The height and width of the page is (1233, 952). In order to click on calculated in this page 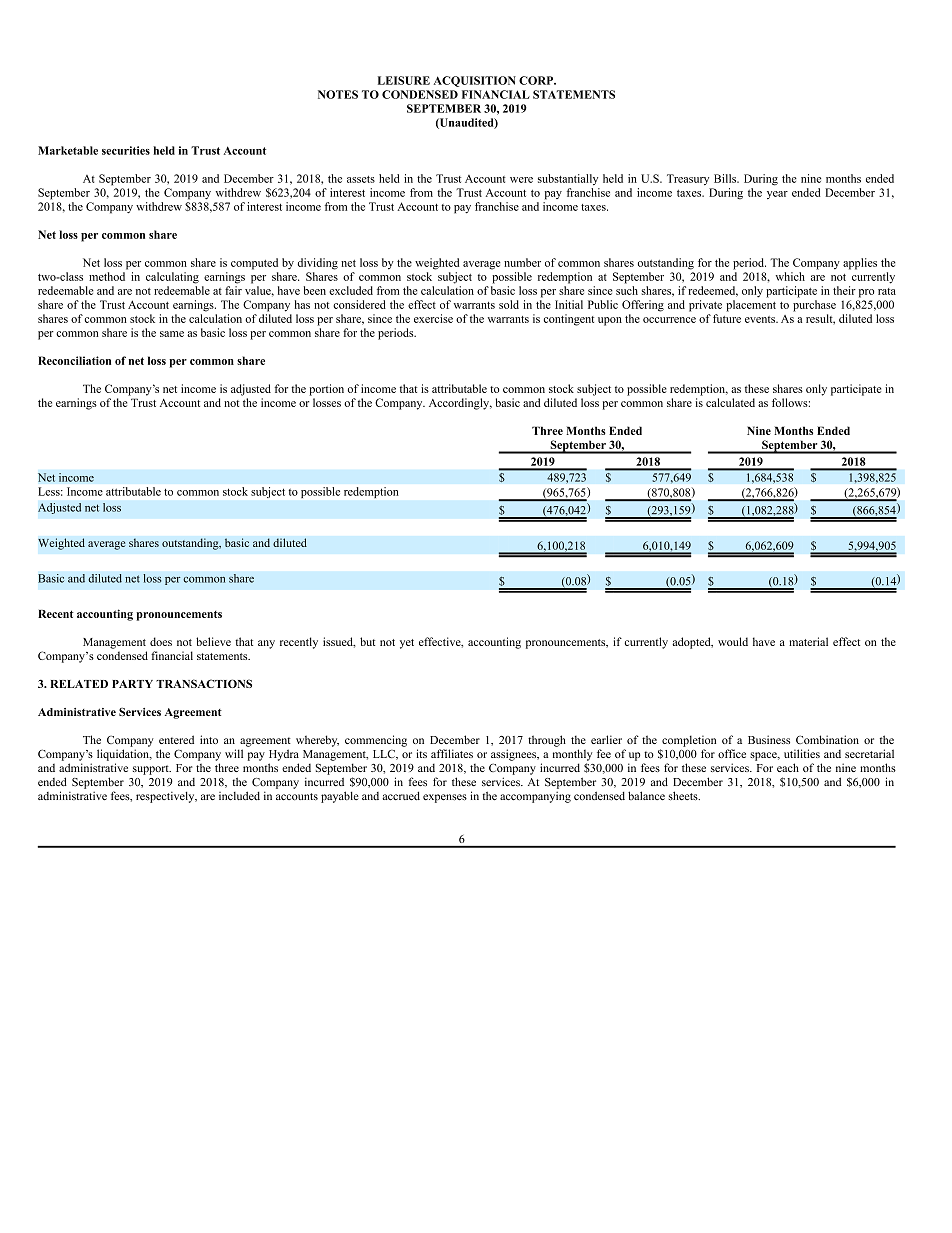, I will do `click(730, 402)`.
